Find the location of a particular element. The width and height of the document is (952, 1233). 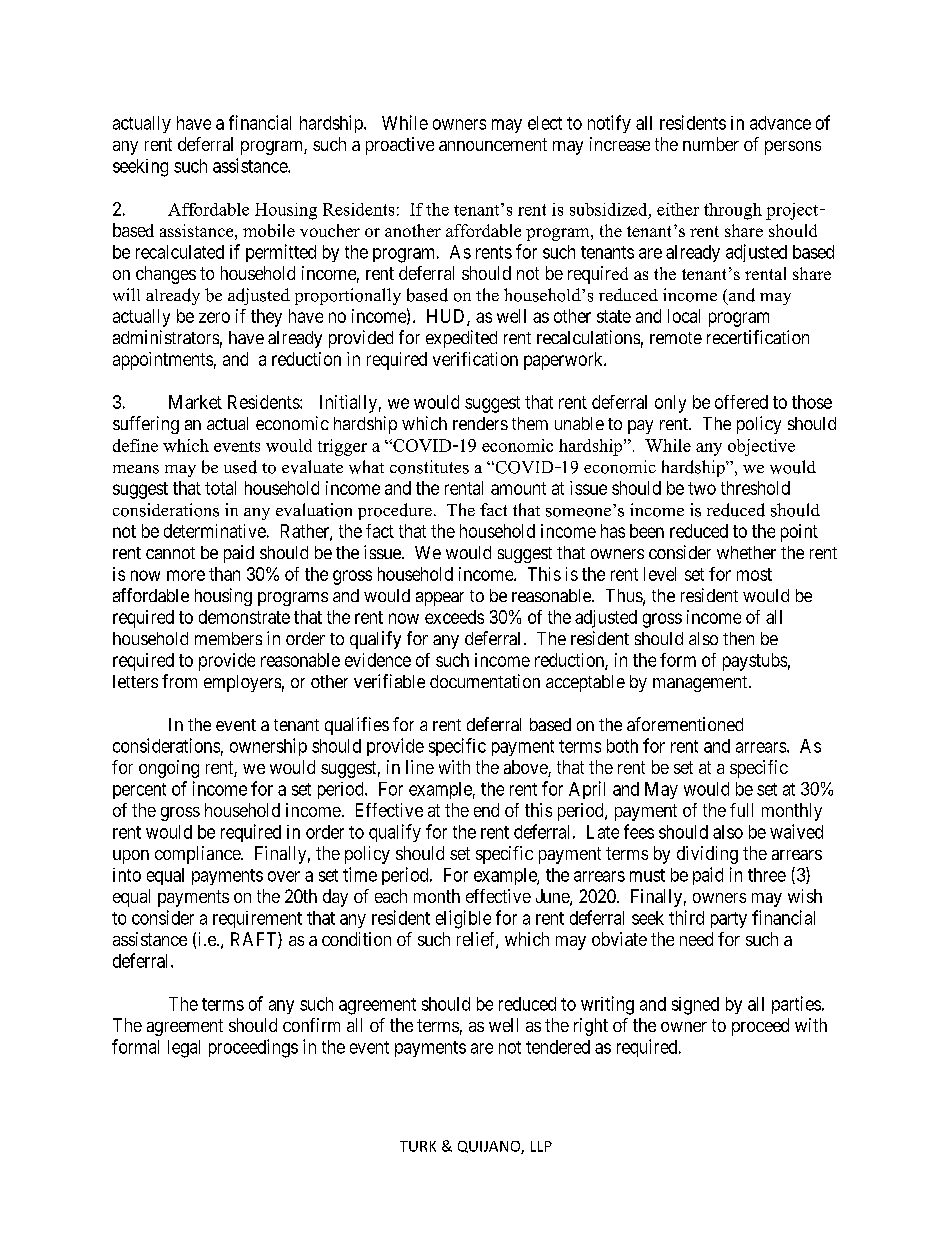

expedited is located at coordinates (461, 339).
